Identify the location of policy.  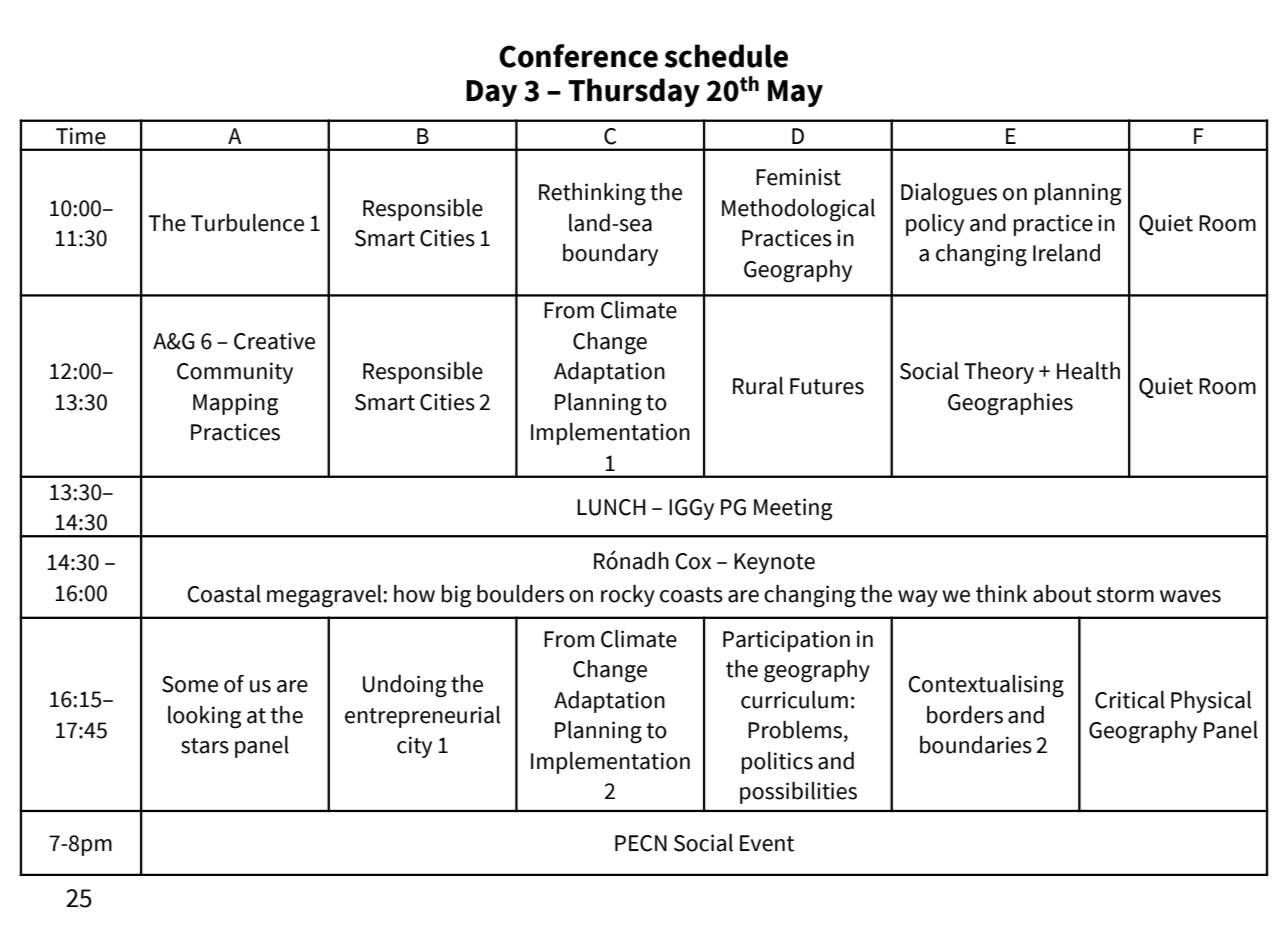
(935, 225).
